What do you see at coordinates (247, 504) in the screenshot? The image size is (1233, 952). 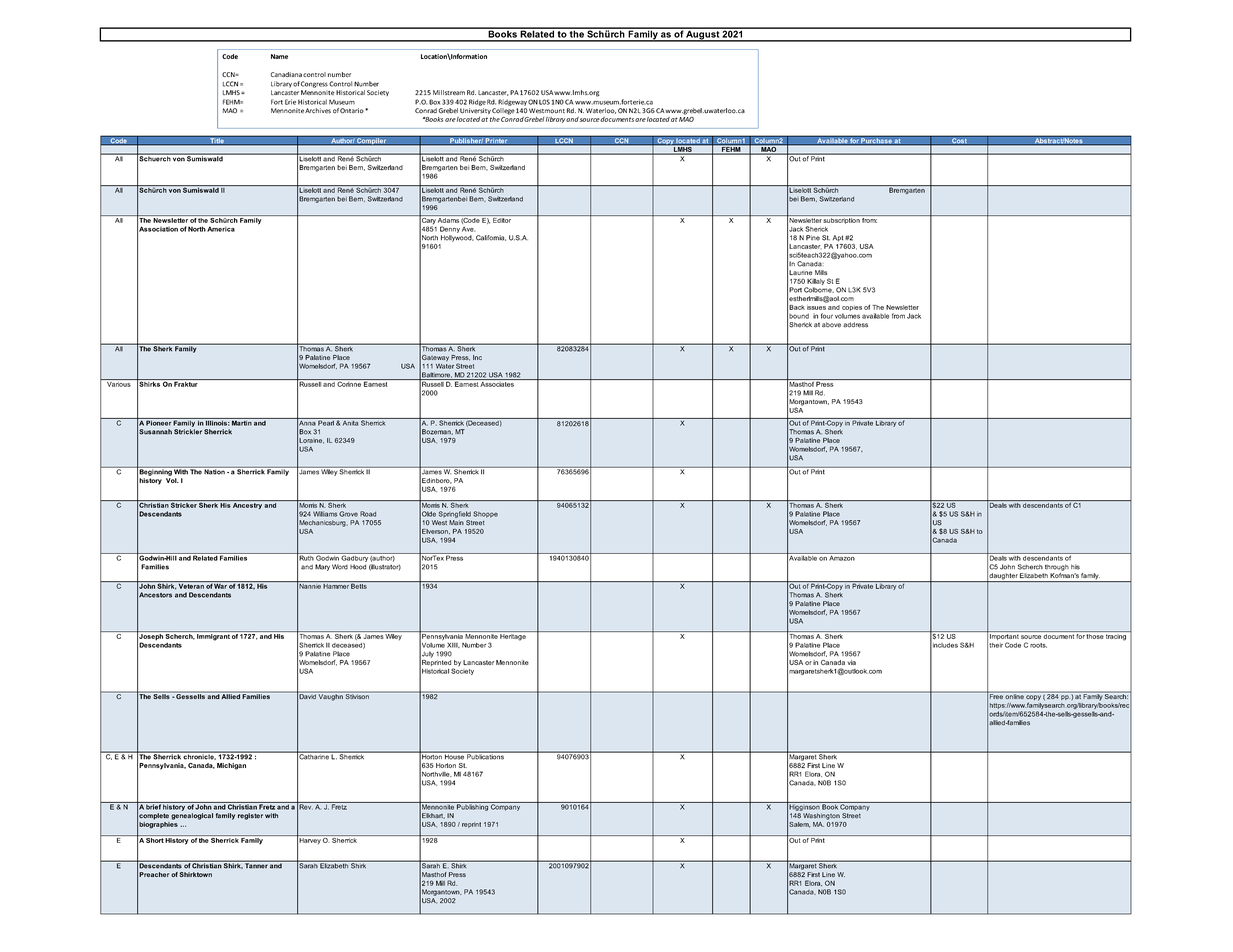 I see `Ancestry` at bounding box center [247, 504].
